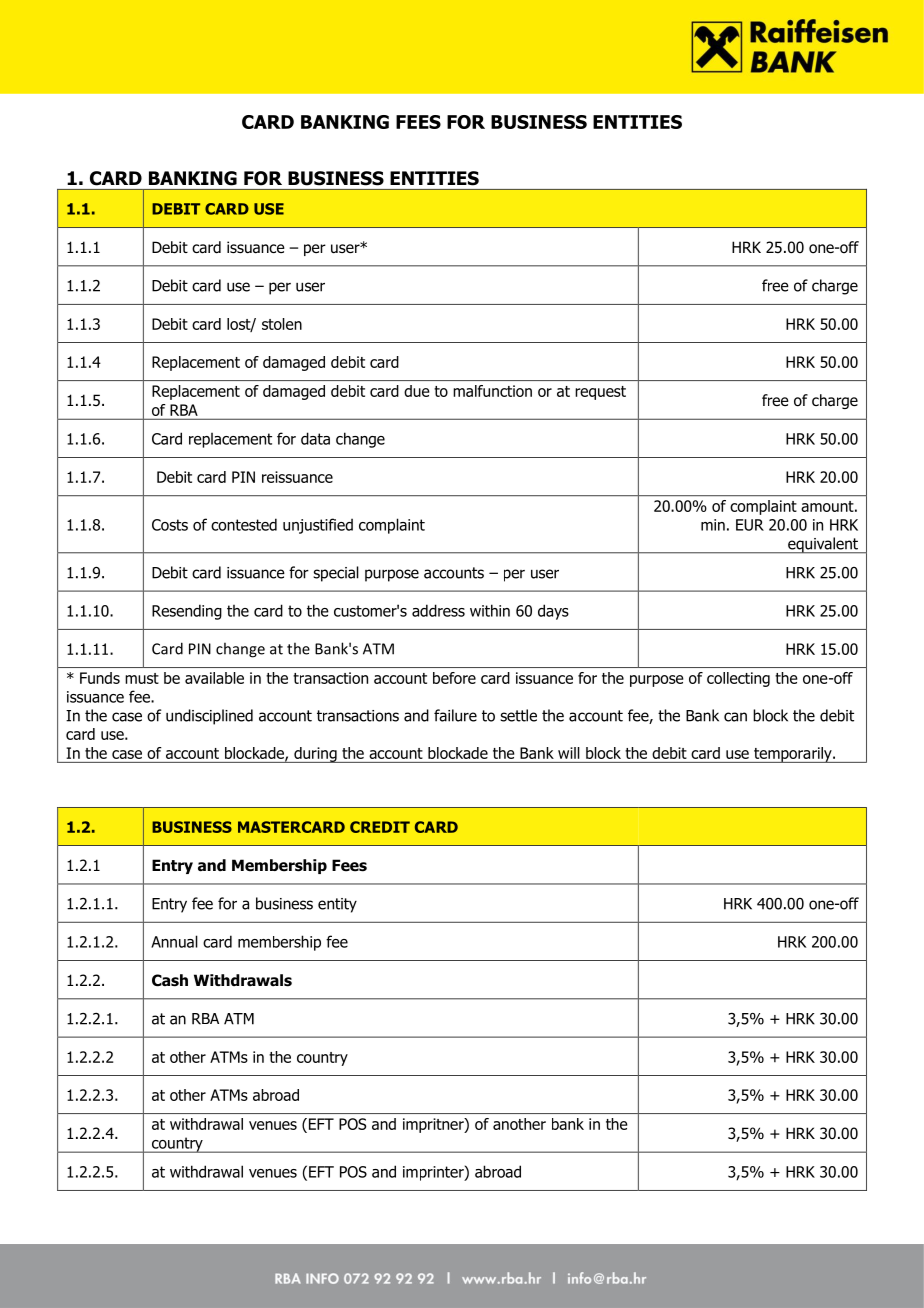 This screenshot has height=1308, width=924. Describe the element at coordinates (738, 679) in the screenshot. I see `collecting` at that location.
